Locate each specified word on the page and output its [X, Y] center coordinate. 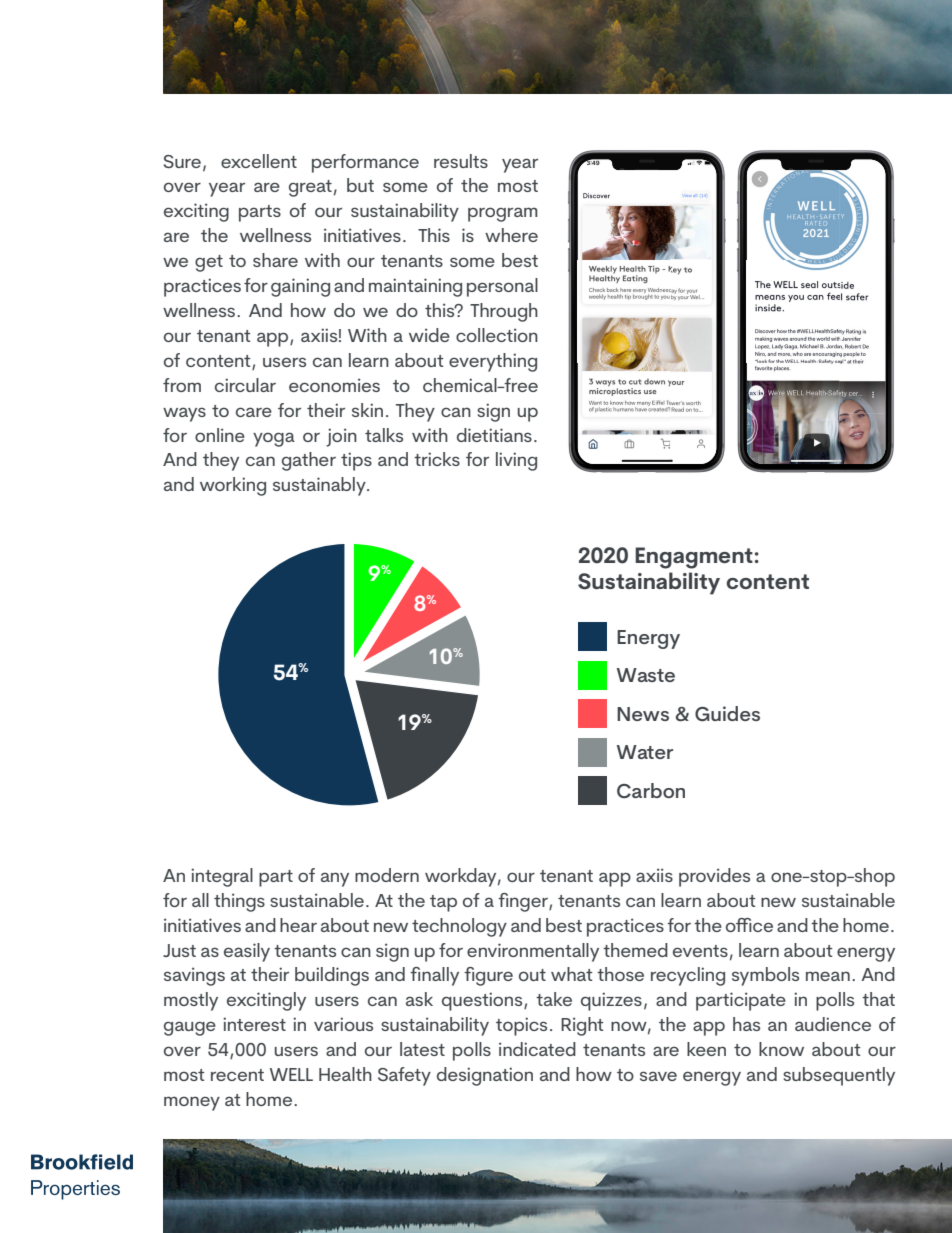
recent [237, 1075]
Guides [727, 714]
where [511, 235]
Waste [646, 675]
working [233, 486]
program [503, 214]
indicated [537, 1049]
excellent [259, 161]
